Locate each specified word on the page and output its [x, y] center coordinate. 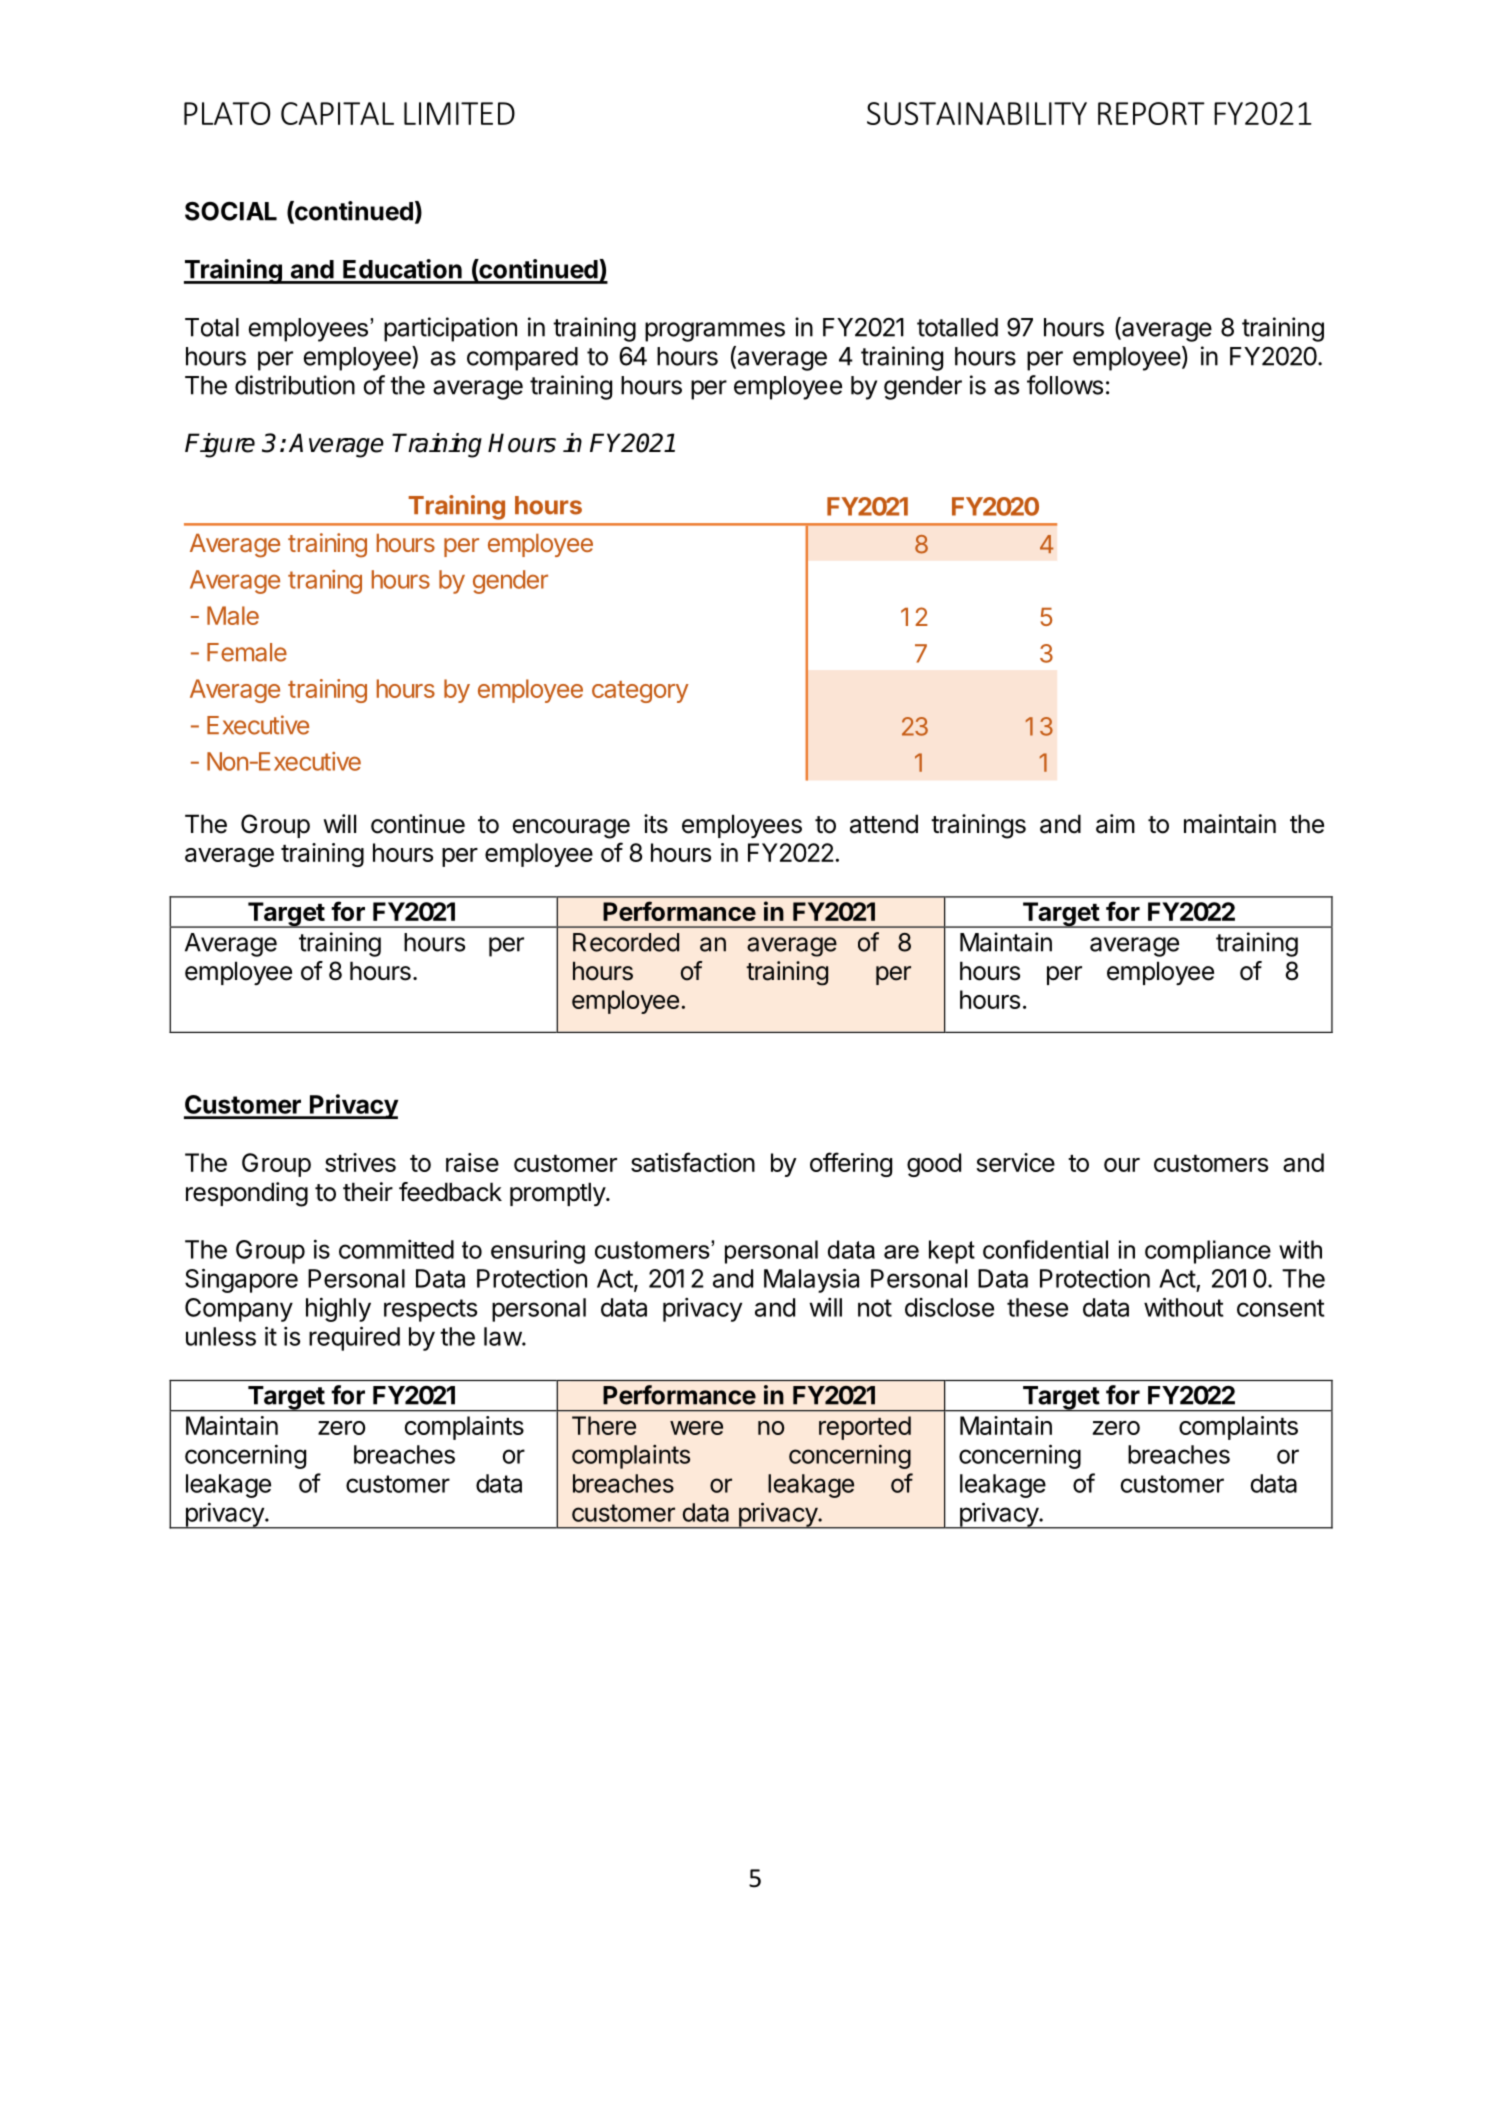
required [354, 1338]
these [1037, 1307]
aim [1115, 824]
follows [1065, 385]
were [696, 1428]
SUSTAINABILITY [977, 113]
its [656, 824]
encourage [571, 829]
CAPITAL [337, 113]
